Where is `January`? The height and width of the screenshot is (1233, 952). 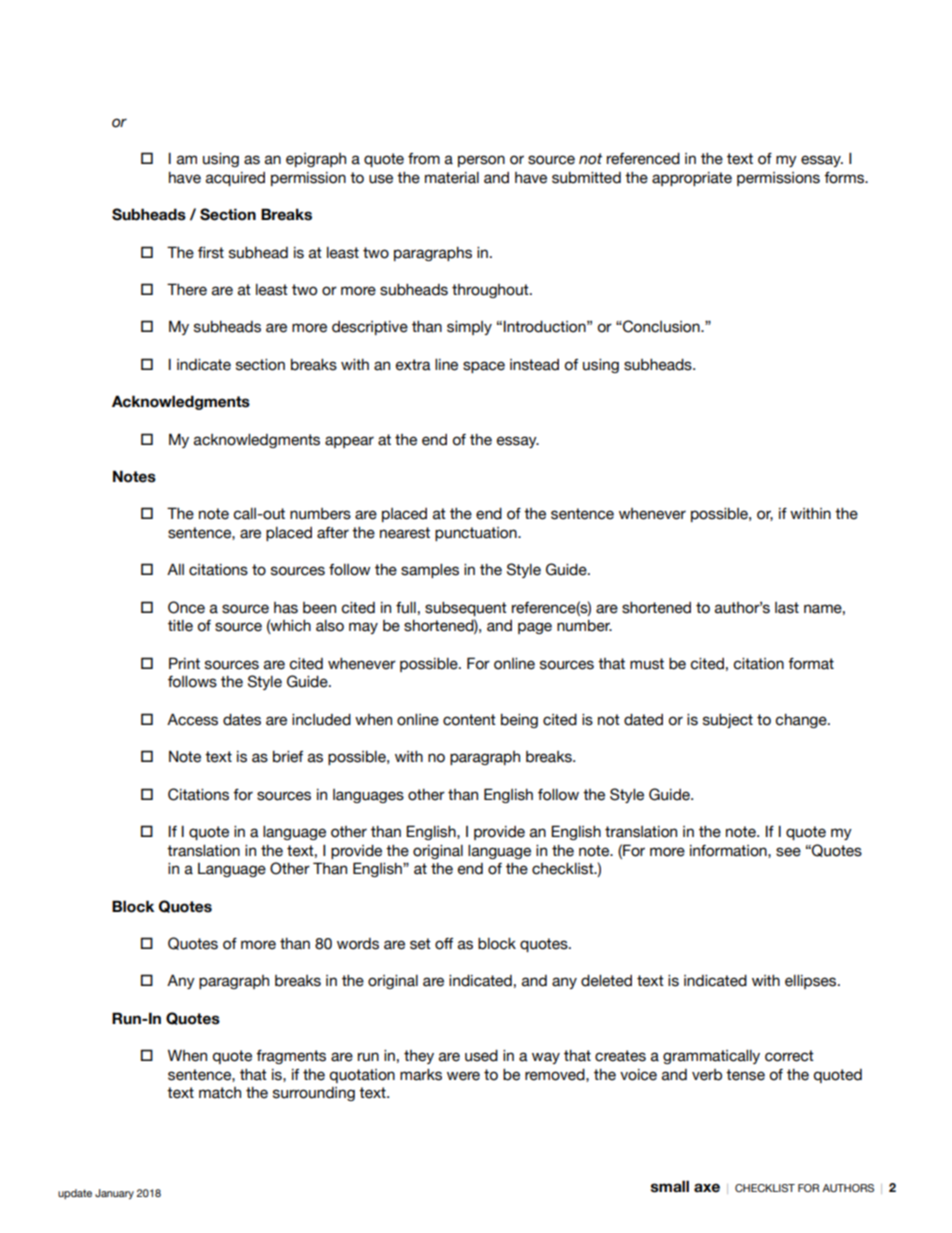 January is located at coordinates (114, 1194).
